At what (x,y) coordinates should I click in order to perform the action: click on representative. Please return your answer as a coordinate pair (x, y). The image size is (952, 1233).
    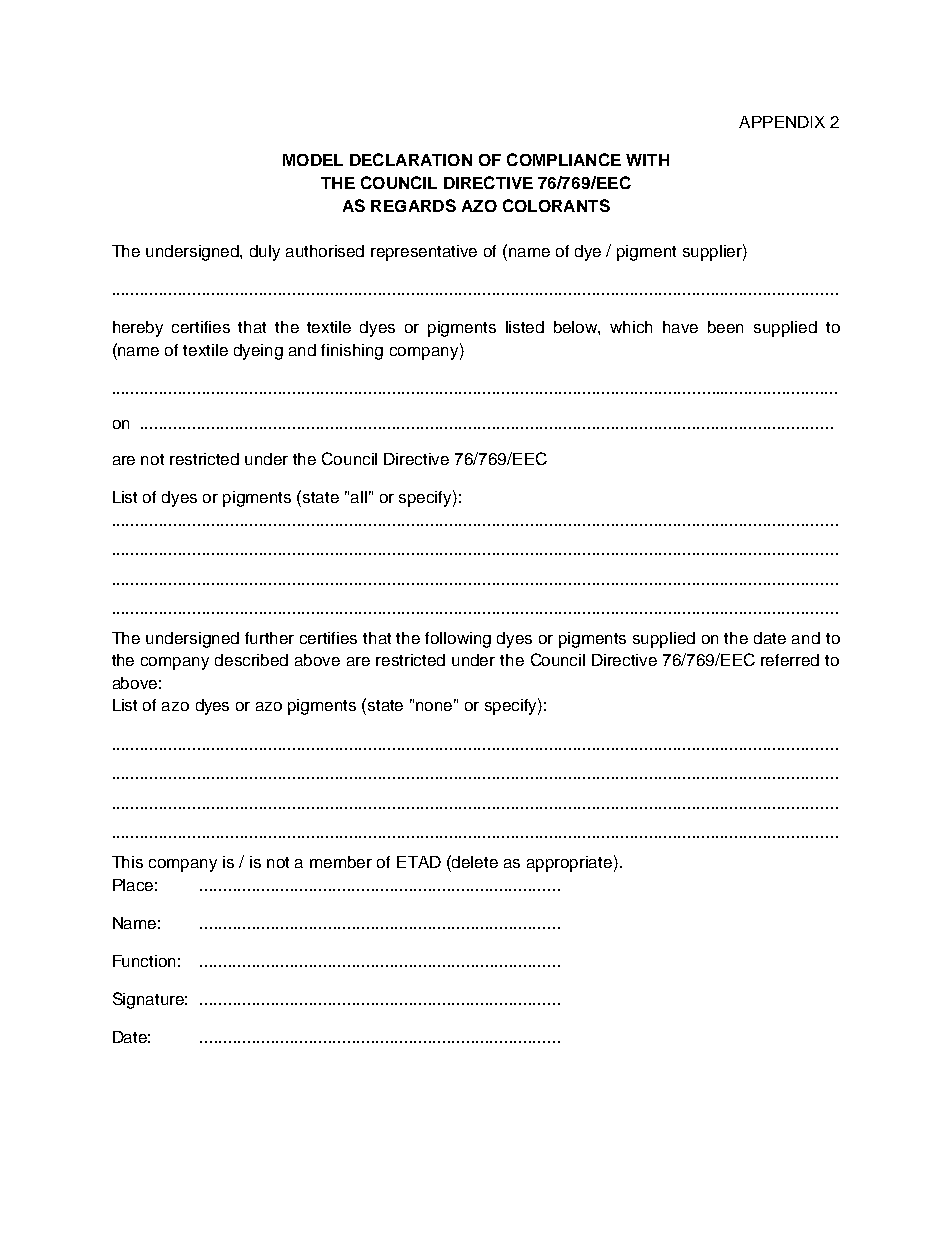
    Looking at the image, I should click on (424, 253).
